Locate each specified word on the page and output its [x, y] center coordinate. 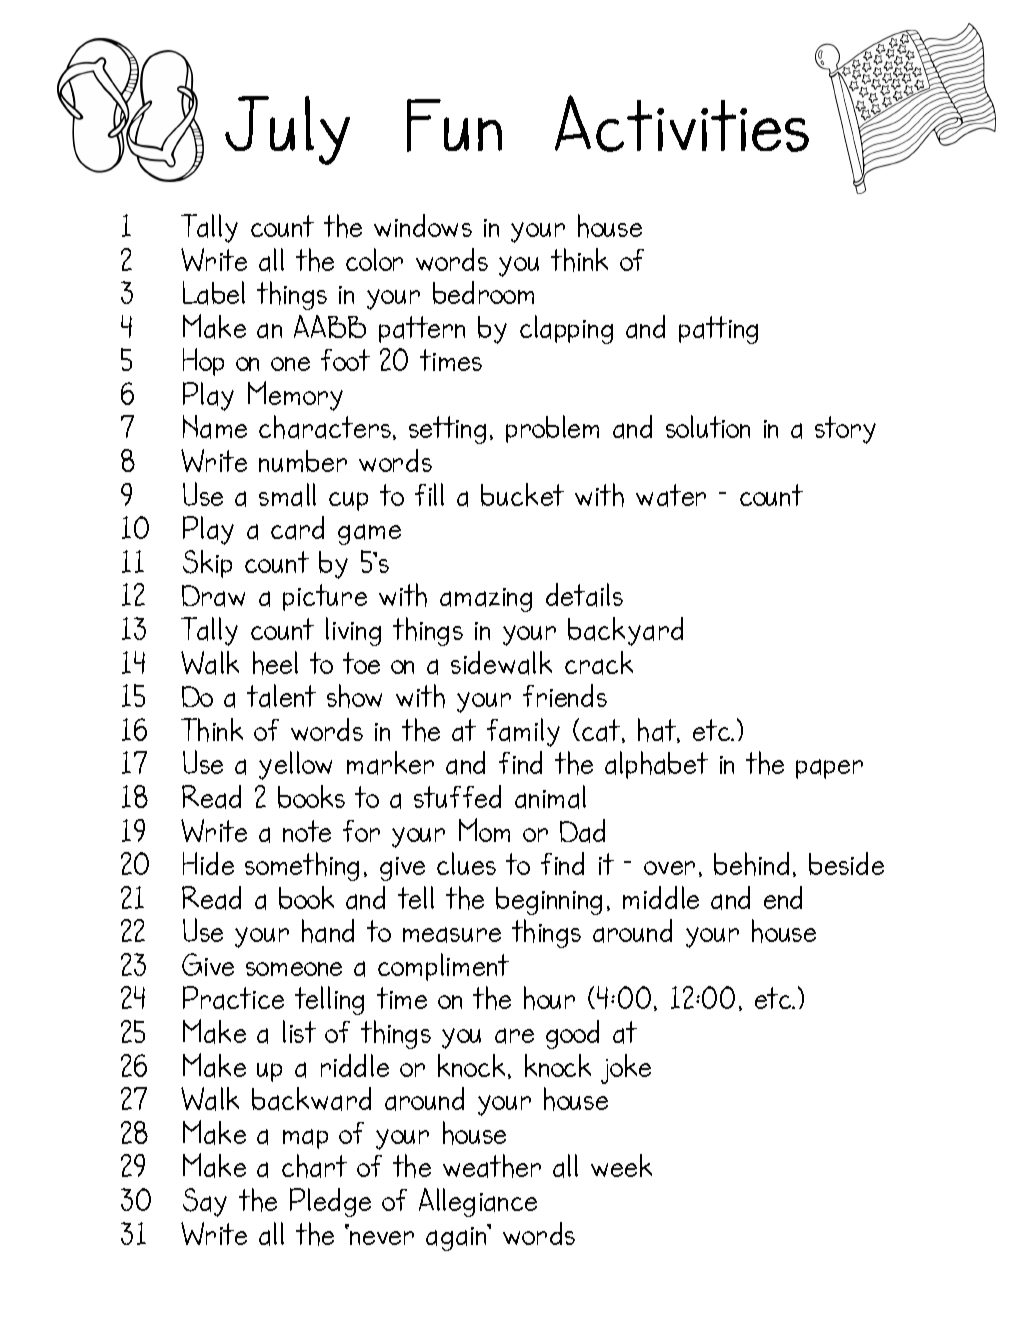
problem [552, 429]
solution [708, 426]
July [287, 130]
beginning [549, 901]
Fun [454, 125]
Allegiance [478, 1202]
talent [281, 696]
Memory [295, 396]
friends [565, 695]
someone [294, 969]
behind [751, 864]
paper [829, 769]
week [621, 1165]
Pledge [330, 1202]
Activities [682, 123]
